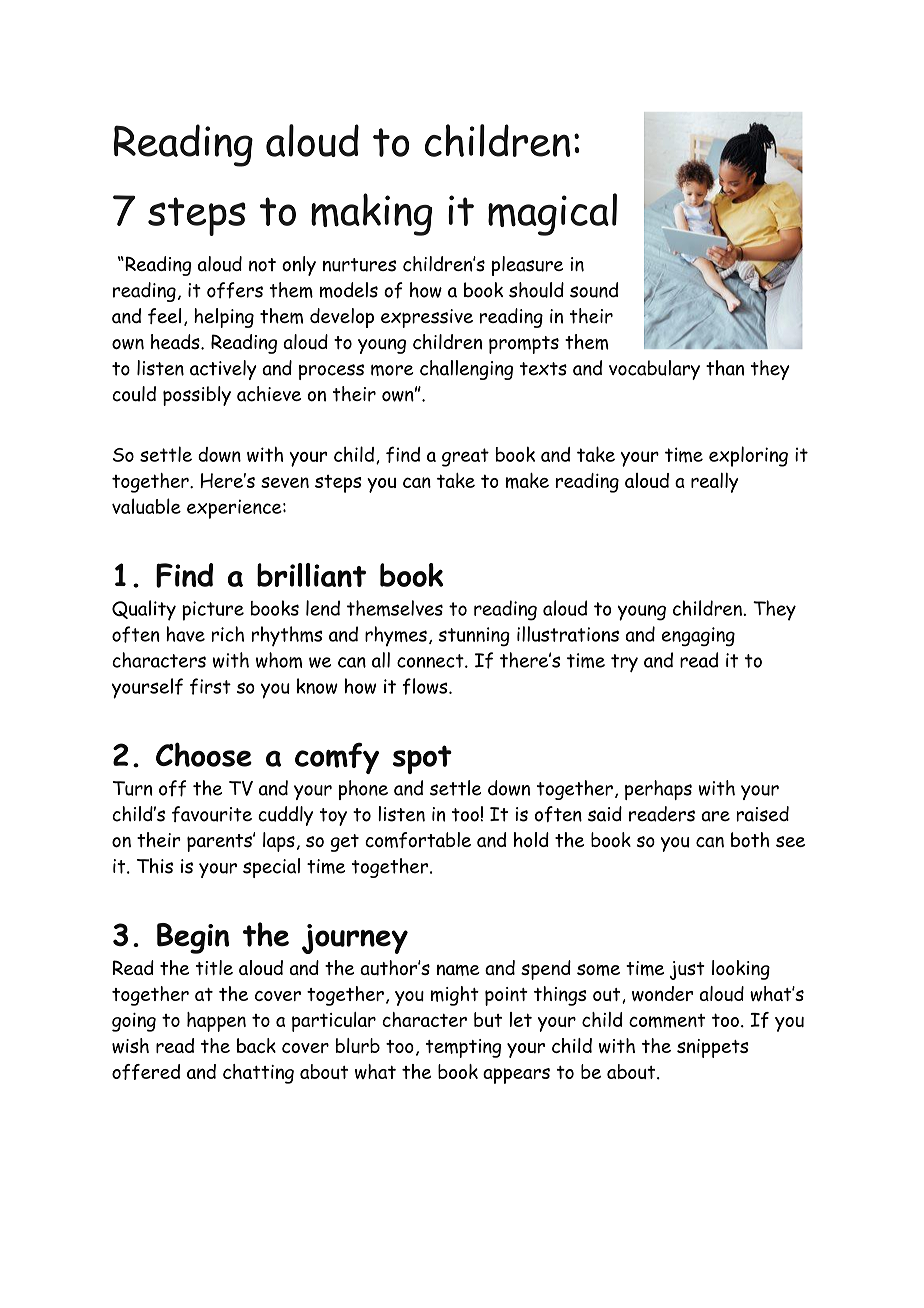  I want to click on happen, so click(216, 1022).
